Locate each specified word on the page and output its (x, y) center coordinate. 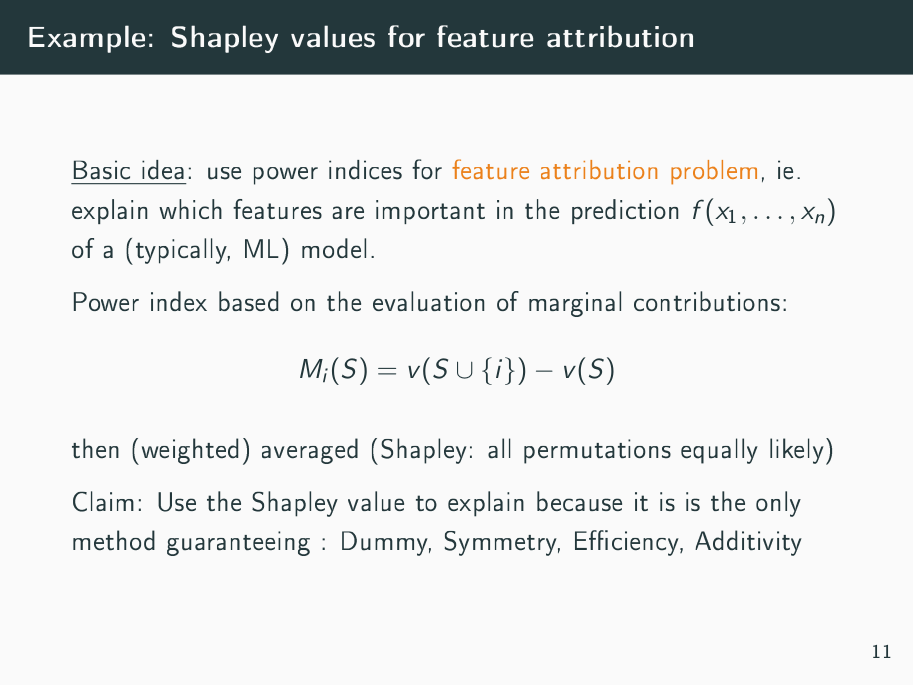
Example (87, 39)
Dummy (386, 543)
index (179, 301)
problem (714, 172)
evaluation (428, 301)
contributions (707, 301)
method (114, 540)
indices (365, 170)
